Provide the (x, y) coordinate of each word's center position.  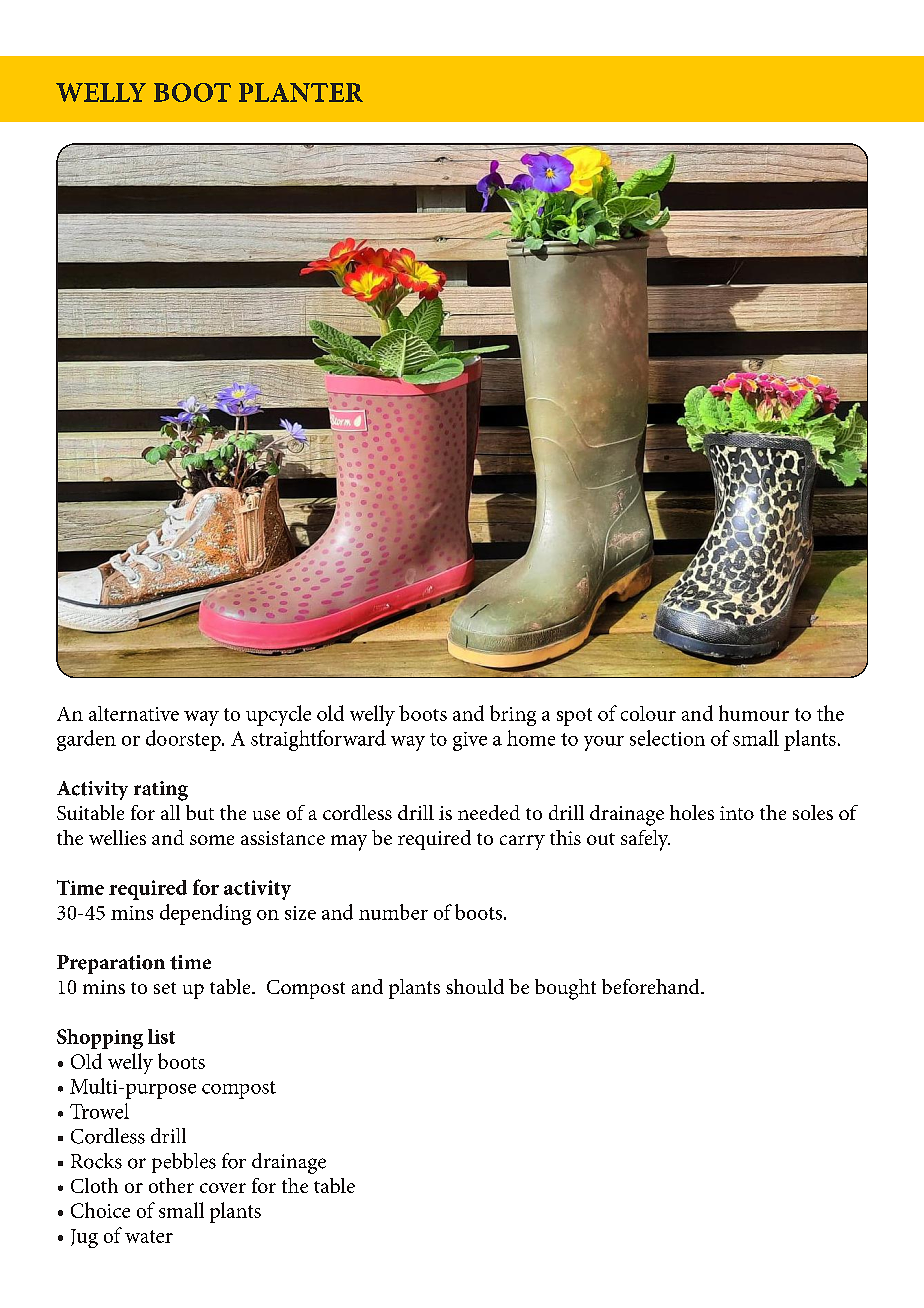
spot (574, 717)
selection (667, 738)
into (737, 813)
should (475, 986)
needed (489, 812)
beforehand (652, 986)
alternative (134, 713)
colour (648, 713)
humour (754, 713)
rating (161, 791)
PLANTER (301, 92)
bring (513, 715)
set (165, 988)
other (171, 1185)
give (470, 741)
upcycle (278, 715)
